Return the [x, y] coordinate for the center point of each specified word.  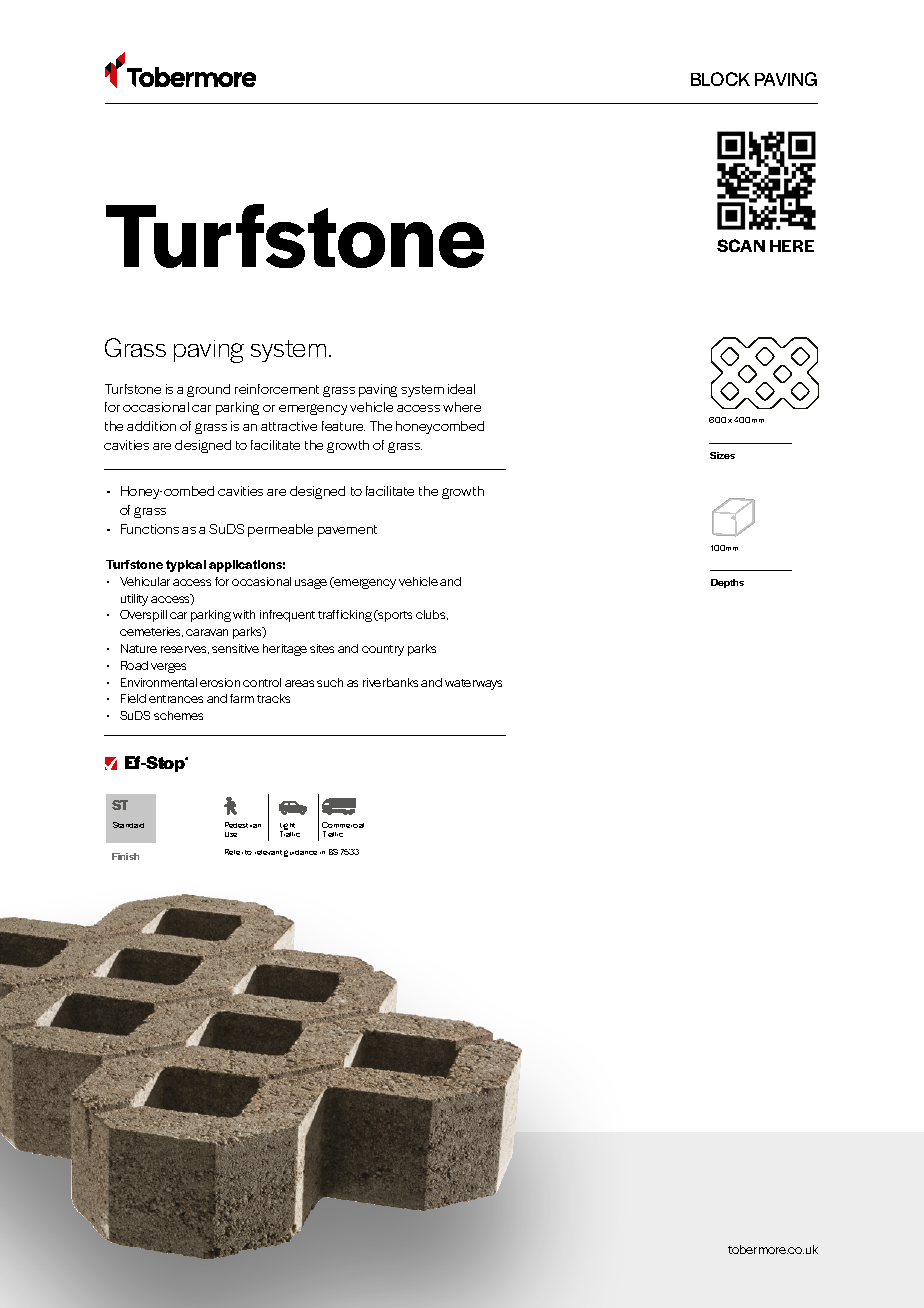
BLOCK [720, 79]
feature [343, 426]
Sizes [722, 455]
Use [231, 834]
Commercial [343, 825]
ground [208, 390]
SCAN [741, 245]
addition [151, 426]
